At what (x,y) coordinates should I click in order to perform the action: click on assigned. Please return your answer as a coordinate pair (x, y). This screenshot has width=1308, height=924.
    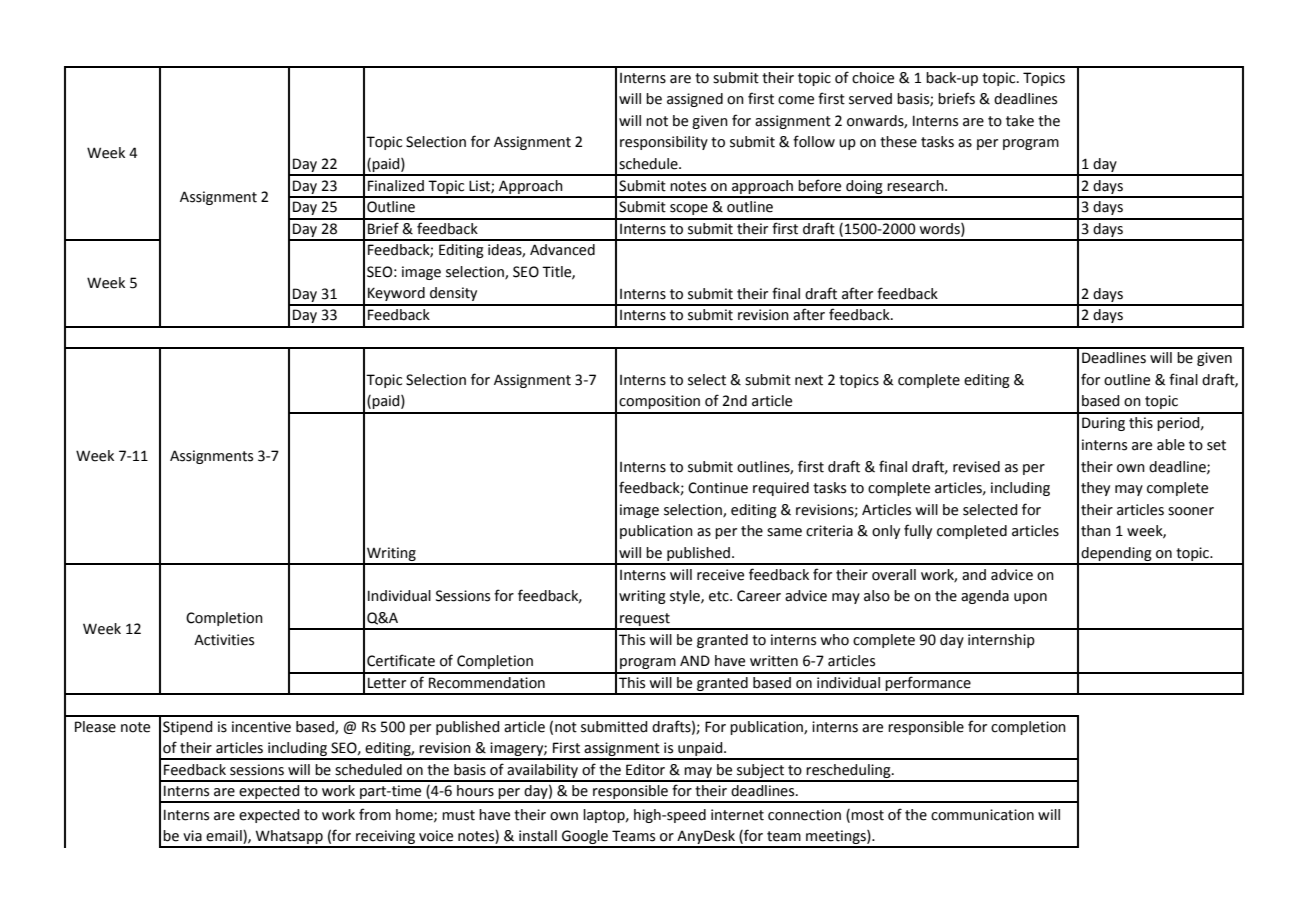
    Looking at the image, I should click on (695, 100).
